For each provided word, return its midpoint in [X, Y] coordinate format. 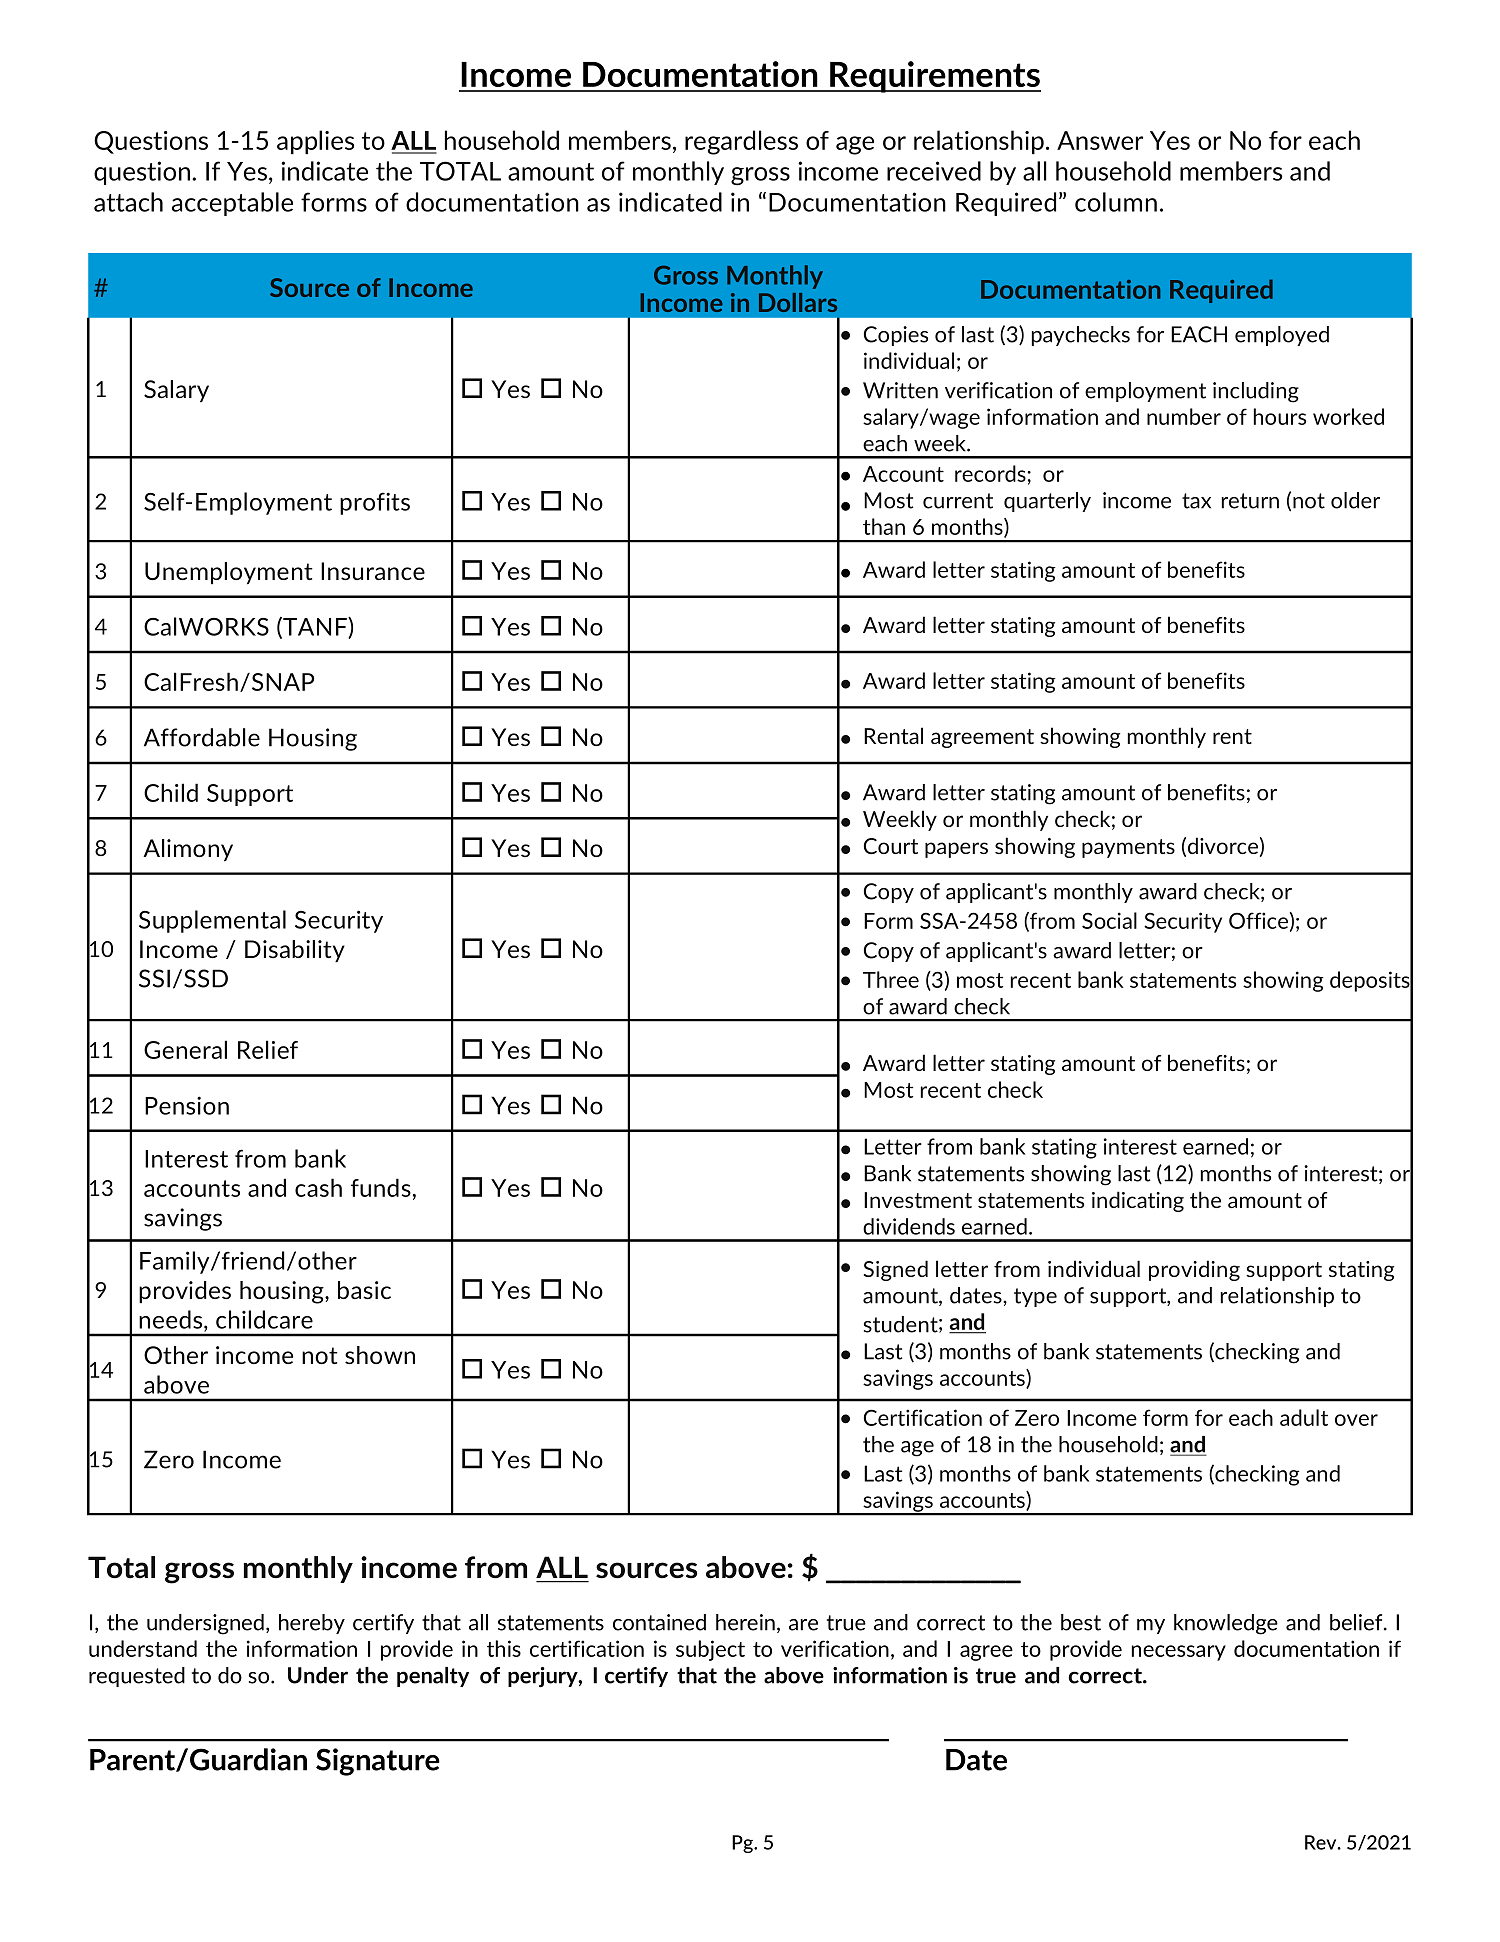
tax [1196, 501]
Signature [378, 1762]
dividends [909, 1226]
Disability [295, 951]
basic [364, 1290]
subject [710, 1650]
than [884, 526]
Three [891, 979]
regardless [741, 142]
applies [315, 142]
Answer [1100, 140]
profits [375, 503]
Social [1109, 920]
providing [1194, 1270]
